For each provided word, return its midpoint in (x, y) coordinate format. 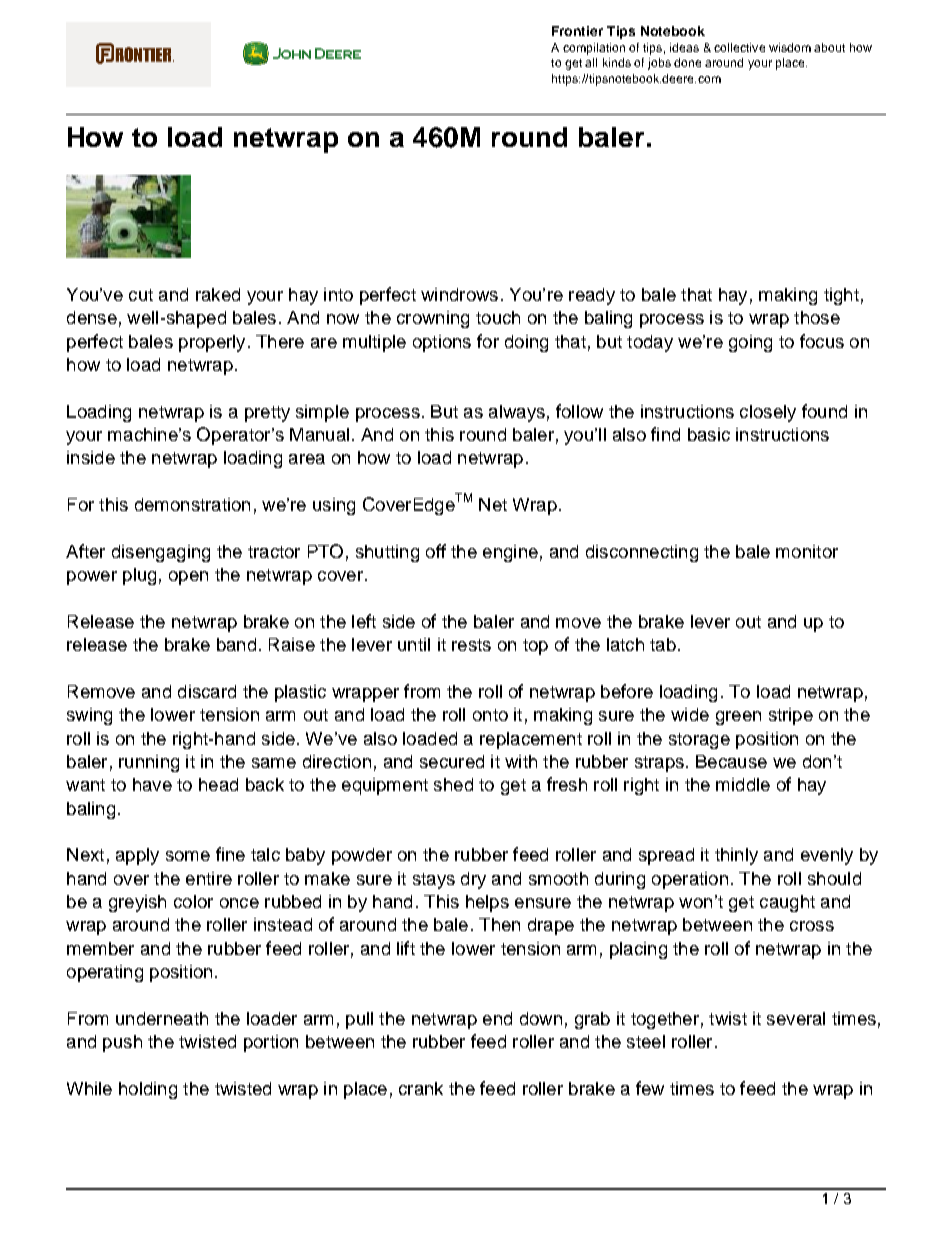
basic (709, 434)
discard (207, 691)
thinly (736, 856)
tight (841, 296)
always (517, 413)
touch (498, 317)
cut (141, 295)
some (188, 856)
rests (471, 645)
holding (148, 1090)
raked (218, 294)
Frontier (577, 31)
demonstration (192, 504)
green (738, 718)
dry (473, 880)
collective (739, 47)
